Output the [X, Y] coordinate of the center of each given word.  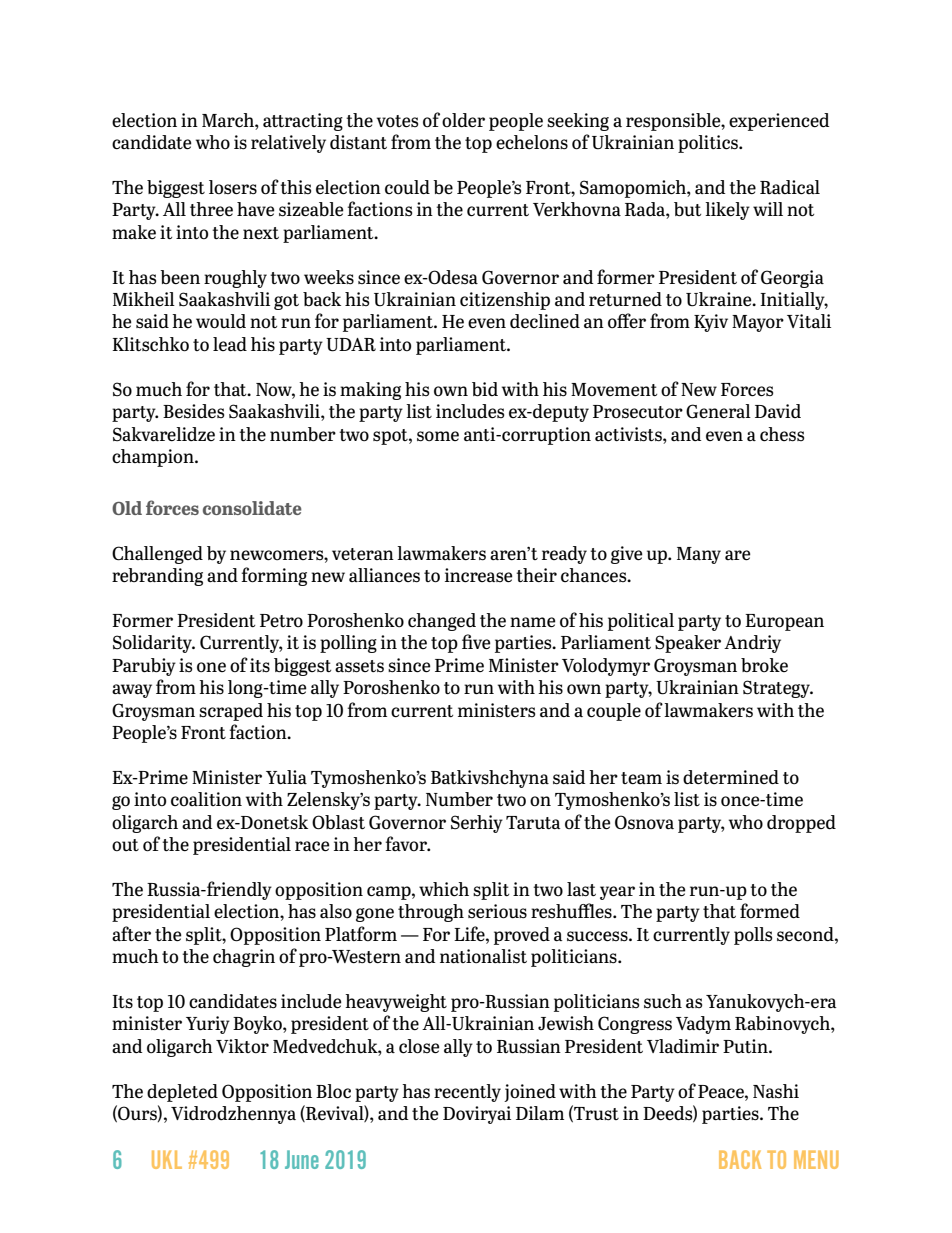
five [476, 641]
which [444, 889]
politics [709, 144]
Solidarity [153, 644]
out [125, 845]
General [718, 411]
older [463, 120]
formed [770, 910]
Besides [193, 411]
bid [485, 389]
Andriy [752, 644]
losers [233, 187]
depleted [182, 1093]
